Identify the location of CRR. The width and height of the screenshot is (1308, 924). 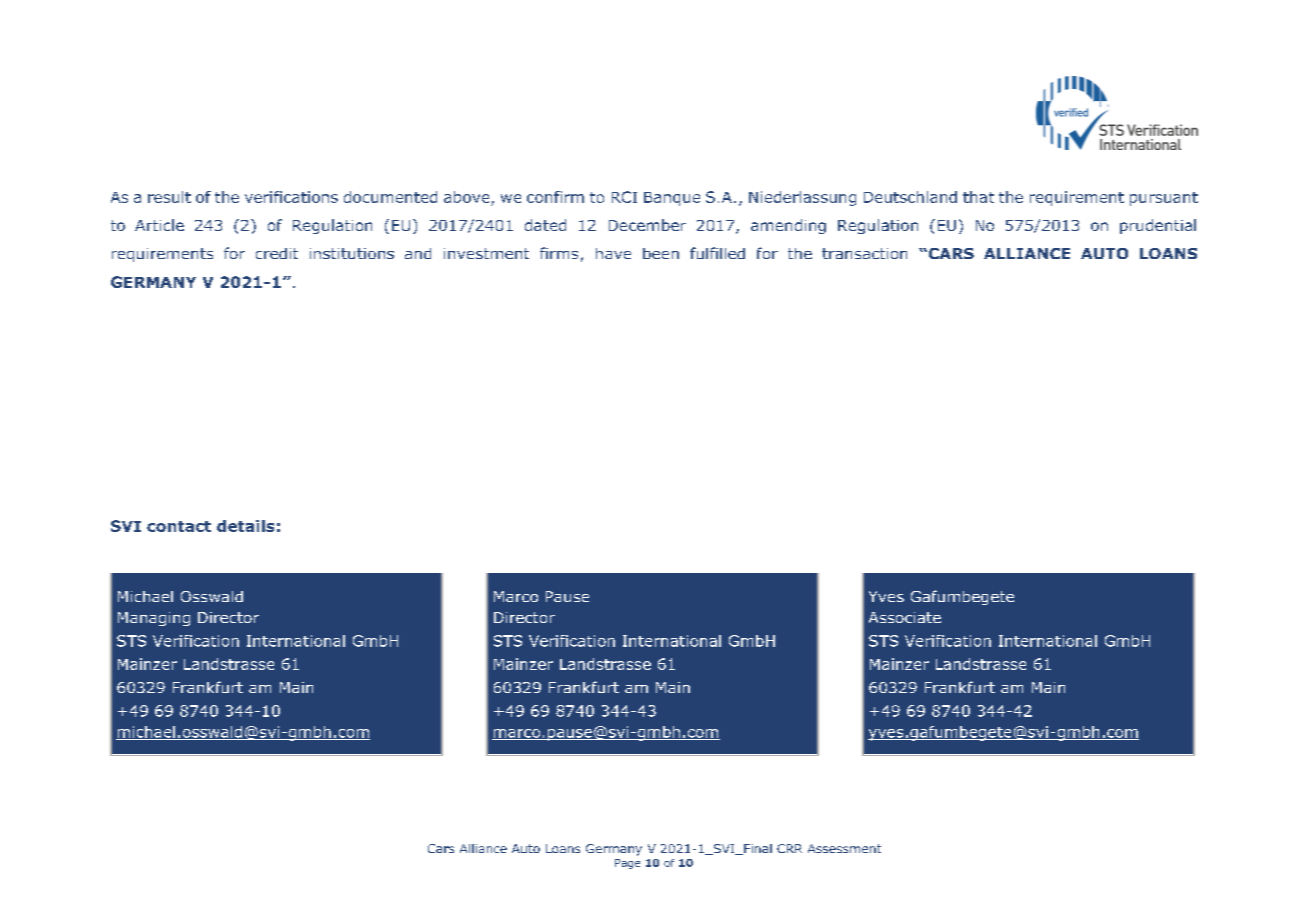
(789, 848).
